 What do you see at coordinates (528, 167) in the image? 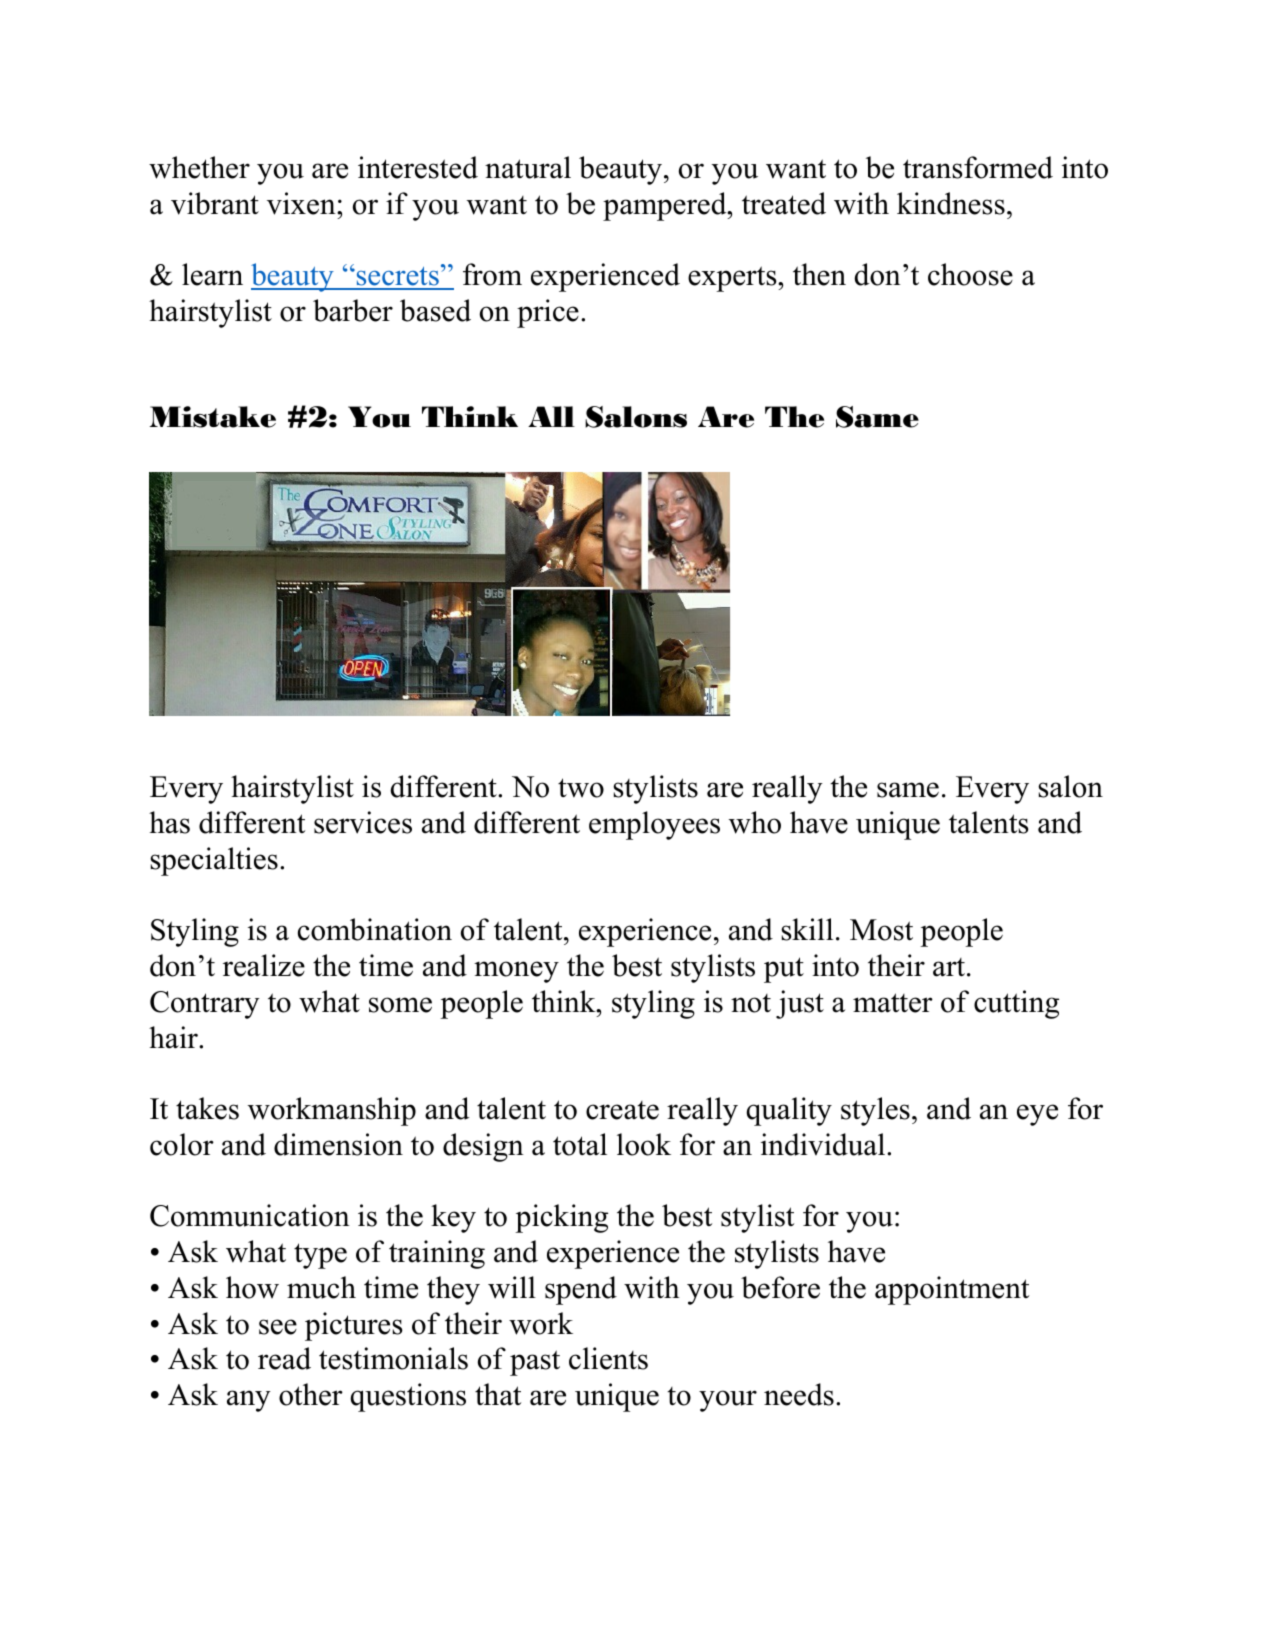
I see `natural` at bounding box center [528, 167].
